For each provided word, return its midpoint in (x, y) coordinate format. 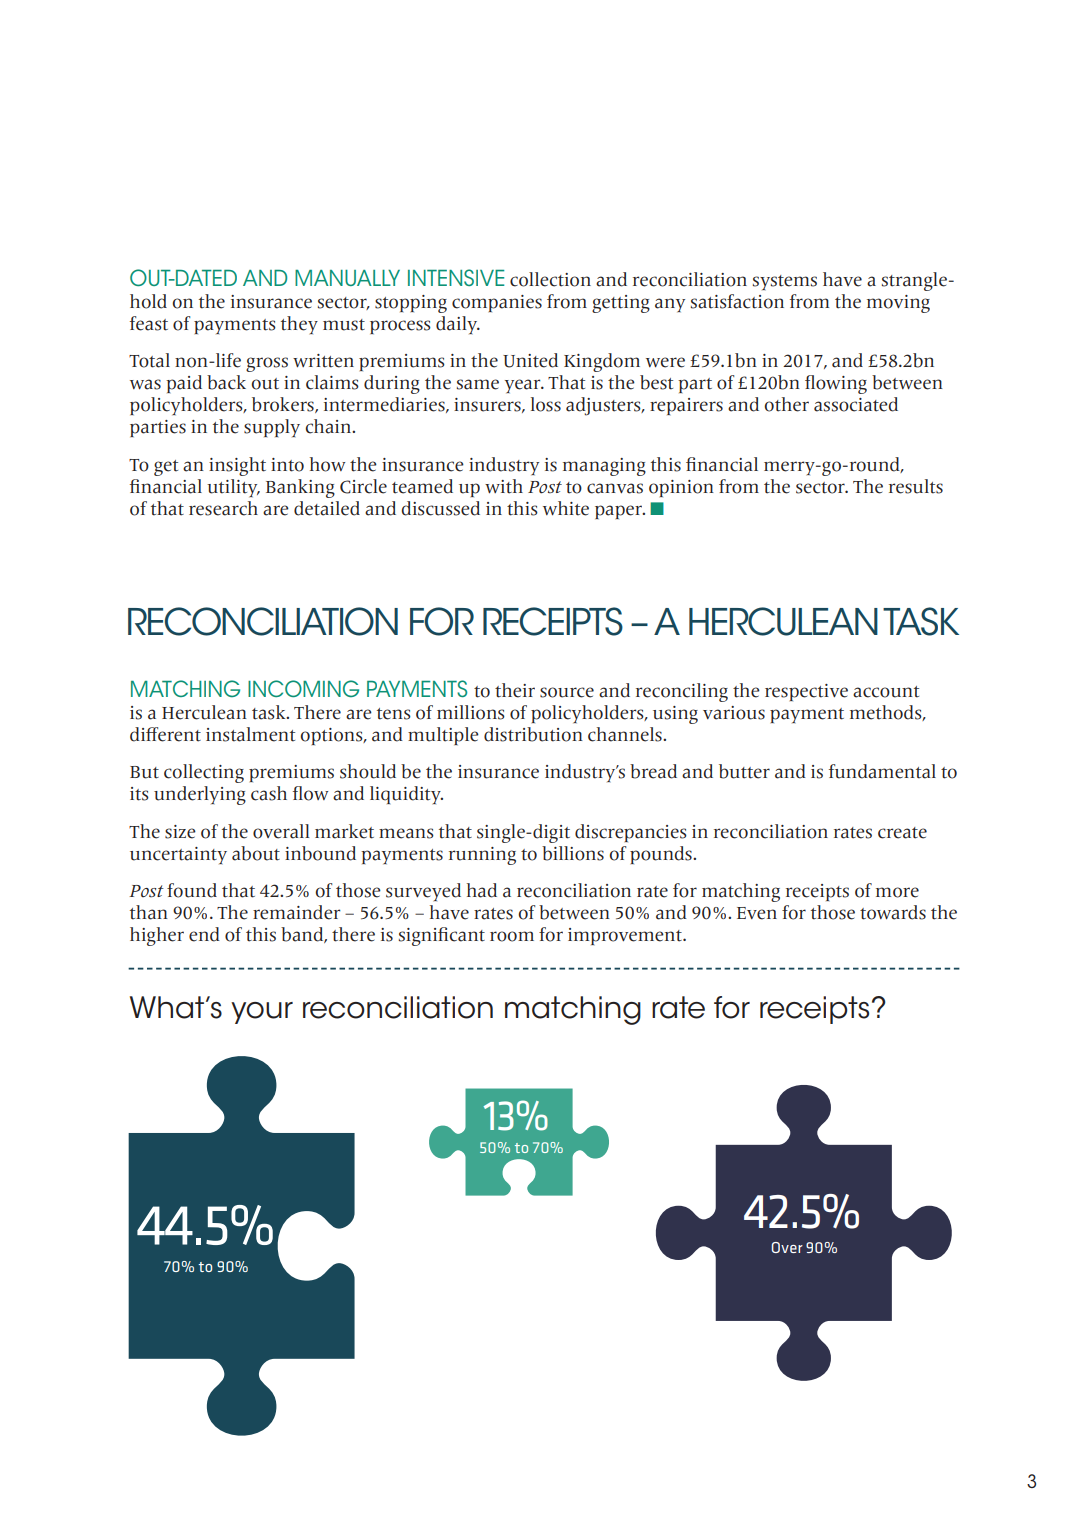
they (299, 325)
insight (237, 466)
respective (806, 692)
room (512, 936)
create (902, 833)
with (504, 486)
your (262, 1013)
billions (573, 853)
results (916, 486)
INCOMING (303, 688)
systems (784, 282)
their (515, 690)
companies (497, 303)
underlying (200, 795)
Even (757, 913)
